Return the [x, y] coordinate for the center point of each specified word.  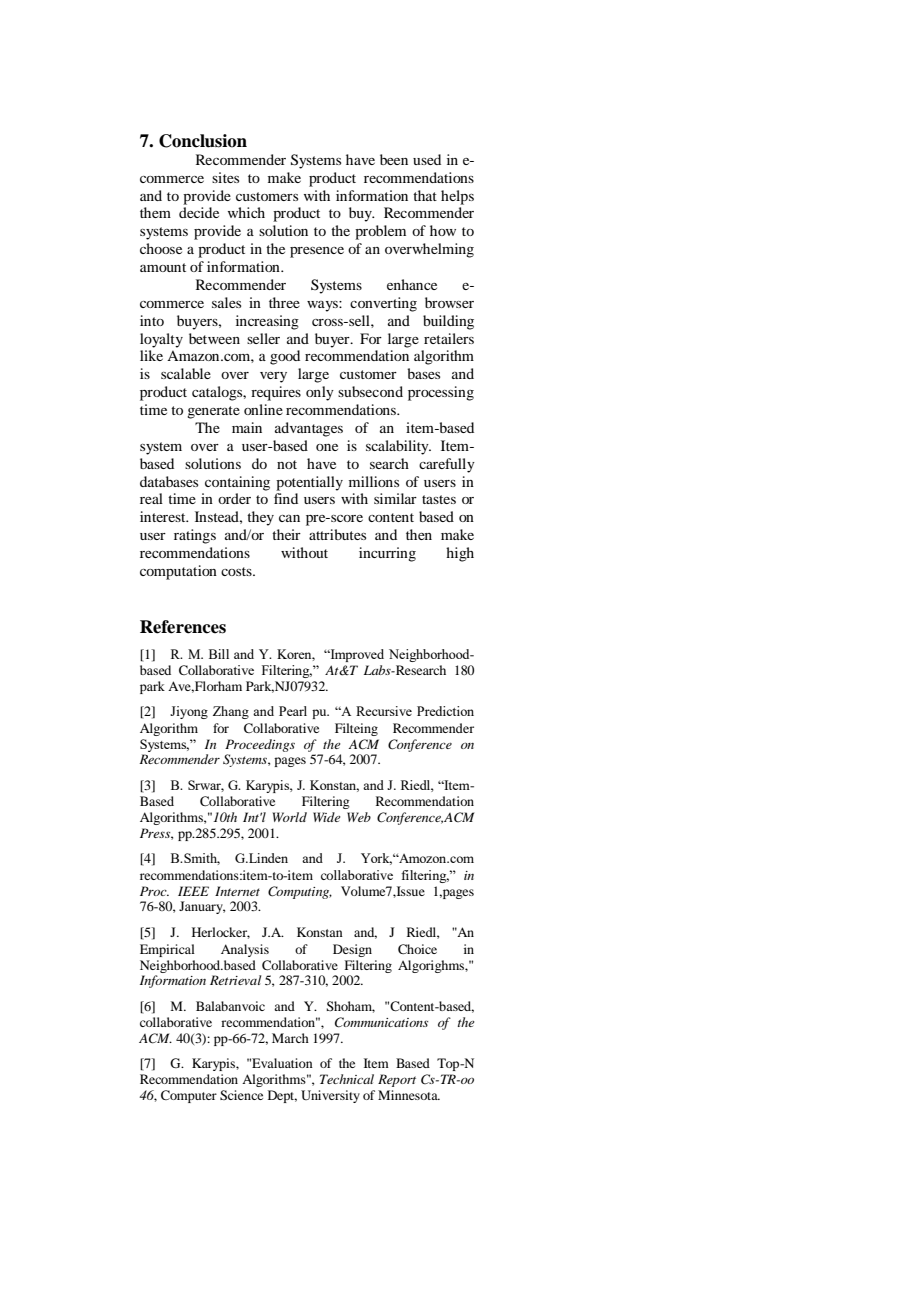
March [290, 1038]
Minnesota [409, 1095]
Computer [189, 1096]
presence [317, 252]
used [427, 159]
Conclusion [203, 141]
